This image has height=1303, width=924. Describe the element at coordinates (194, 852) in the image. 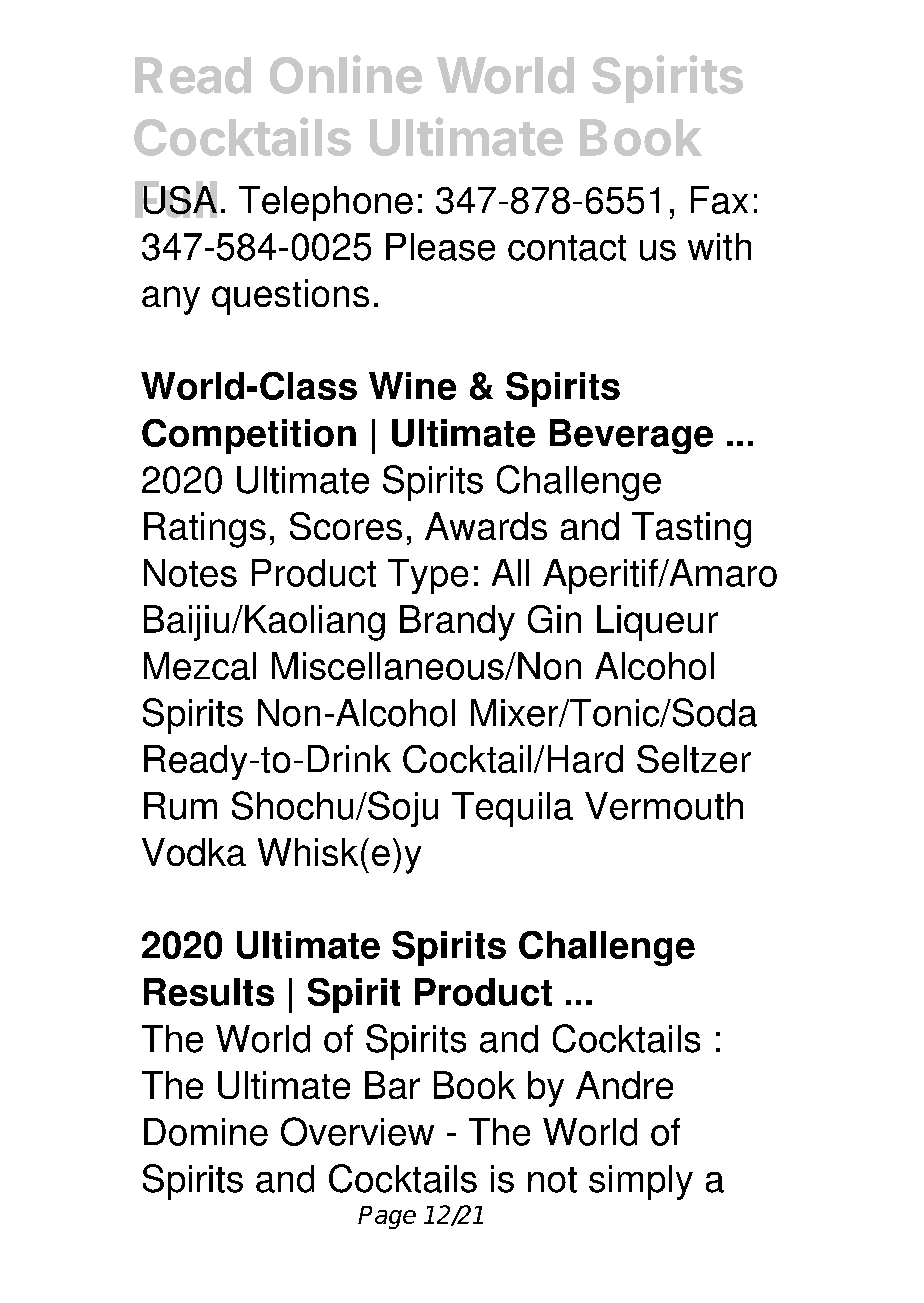

I see `Vodka` at that location.
